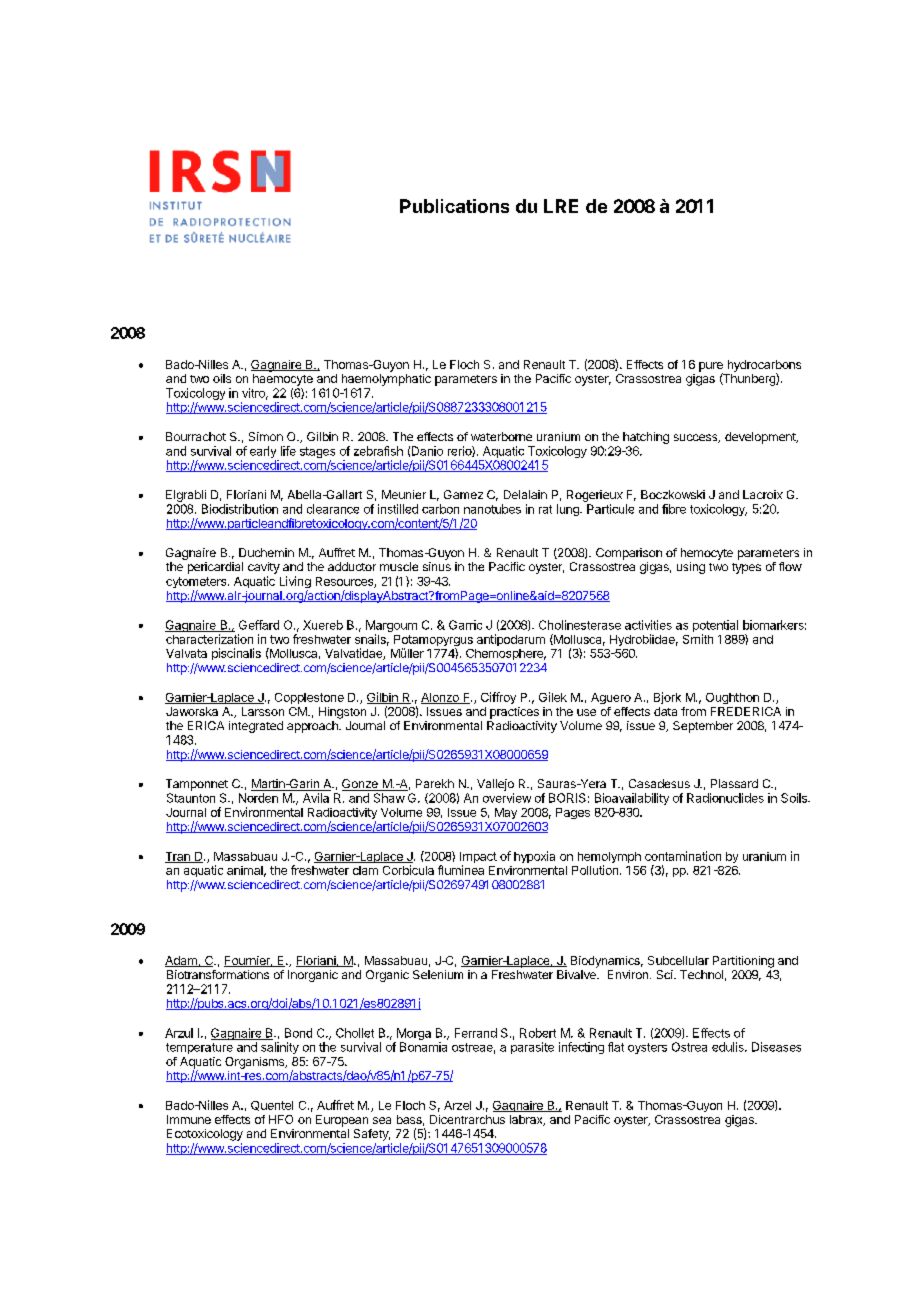 This page has width=924, height=1308. Describe the element at coordinates (264, 568) in the page. I see `cavity` at that location.
